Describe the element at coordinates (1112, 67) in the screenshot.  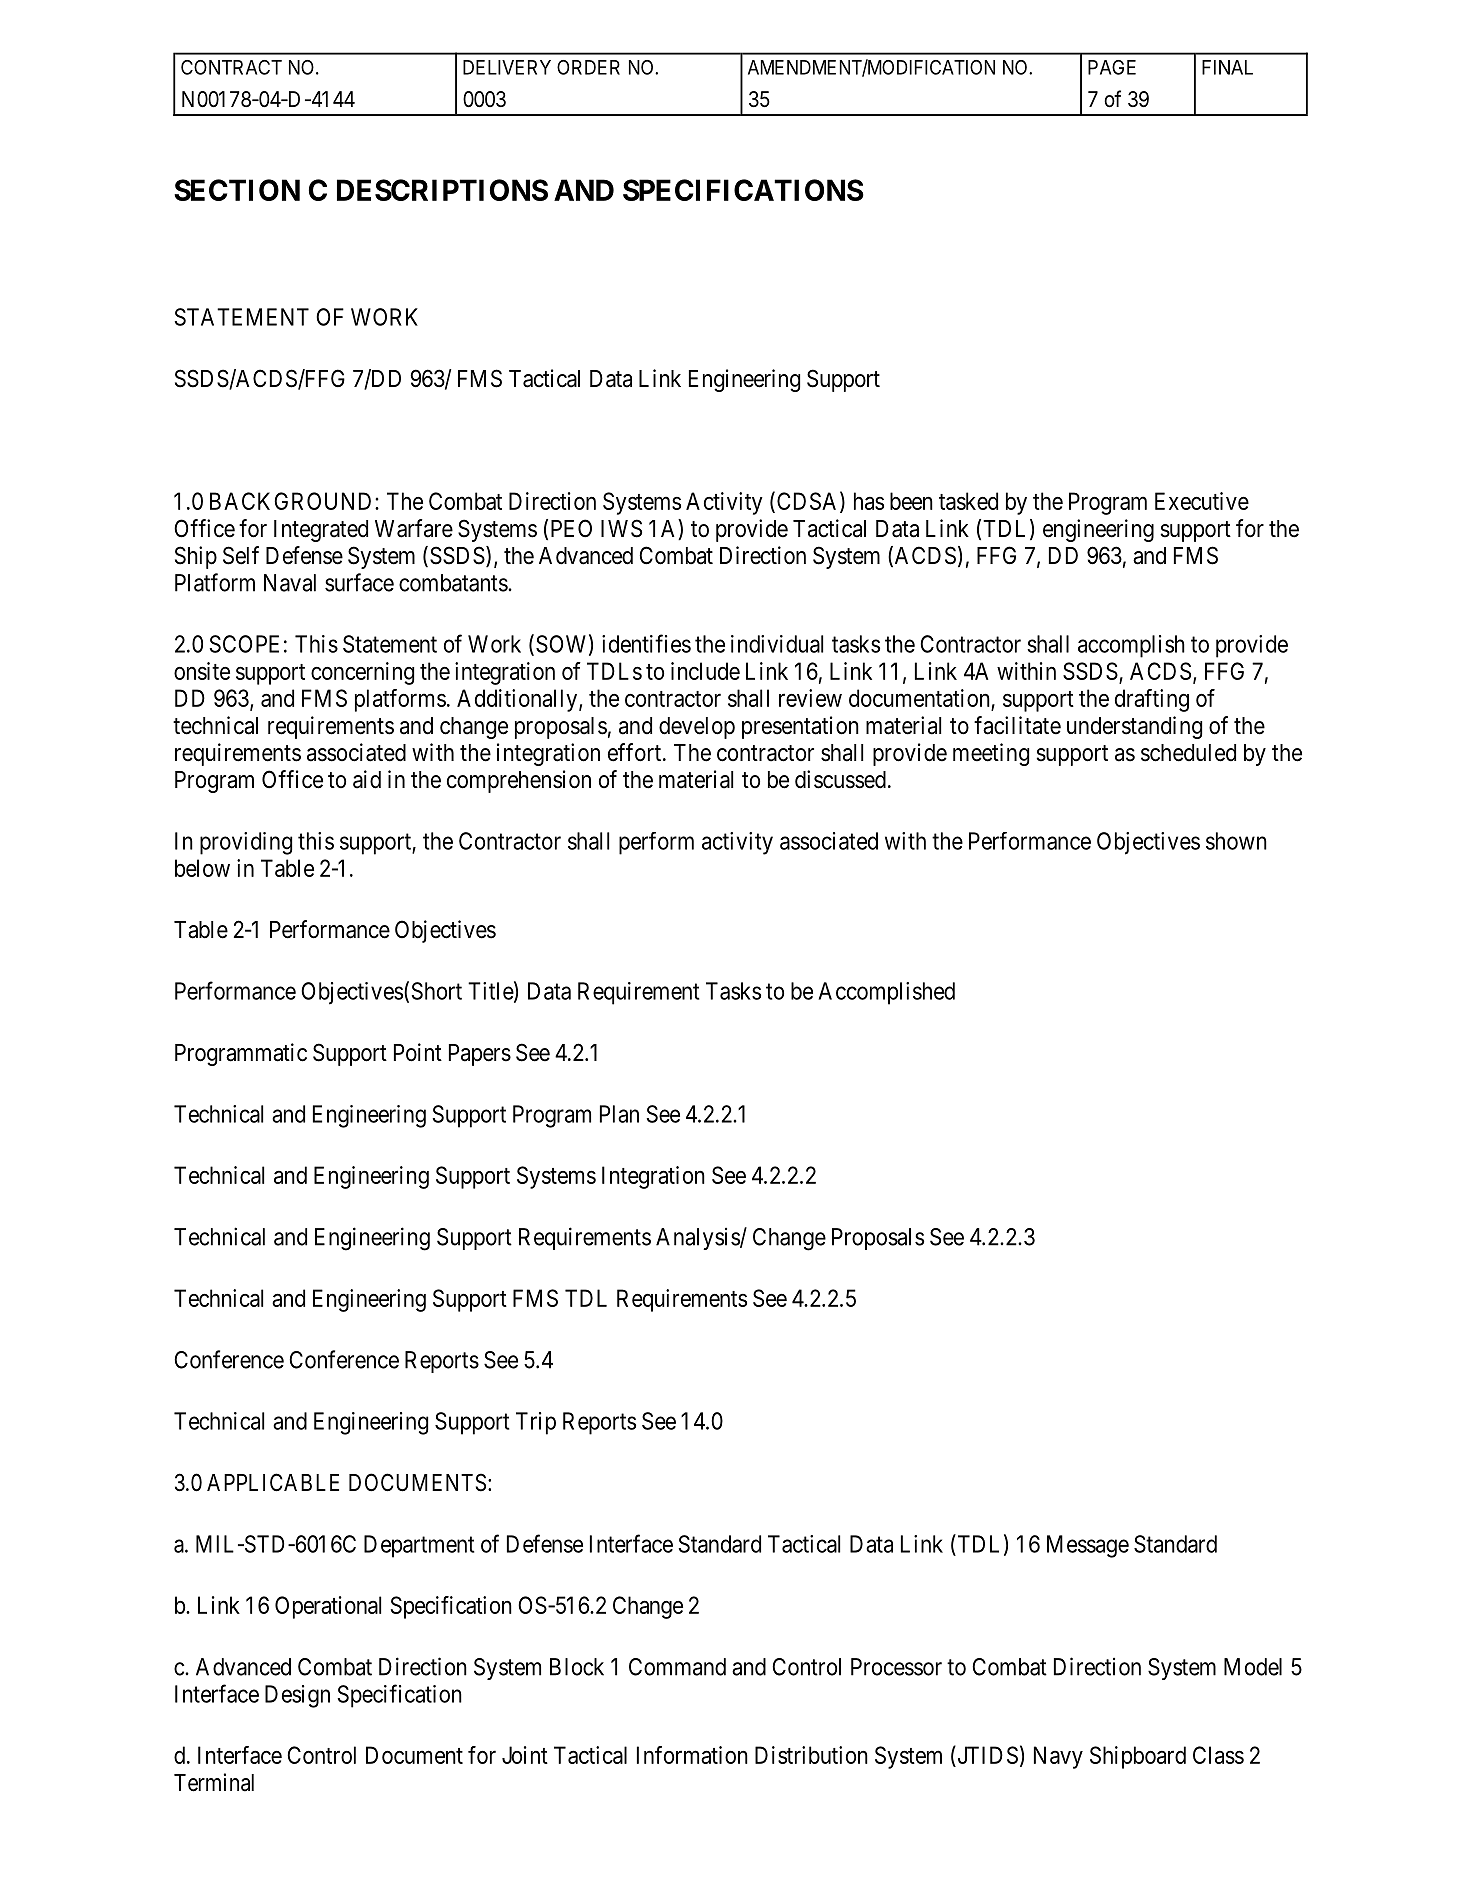
I see `PAGE` at that location.
